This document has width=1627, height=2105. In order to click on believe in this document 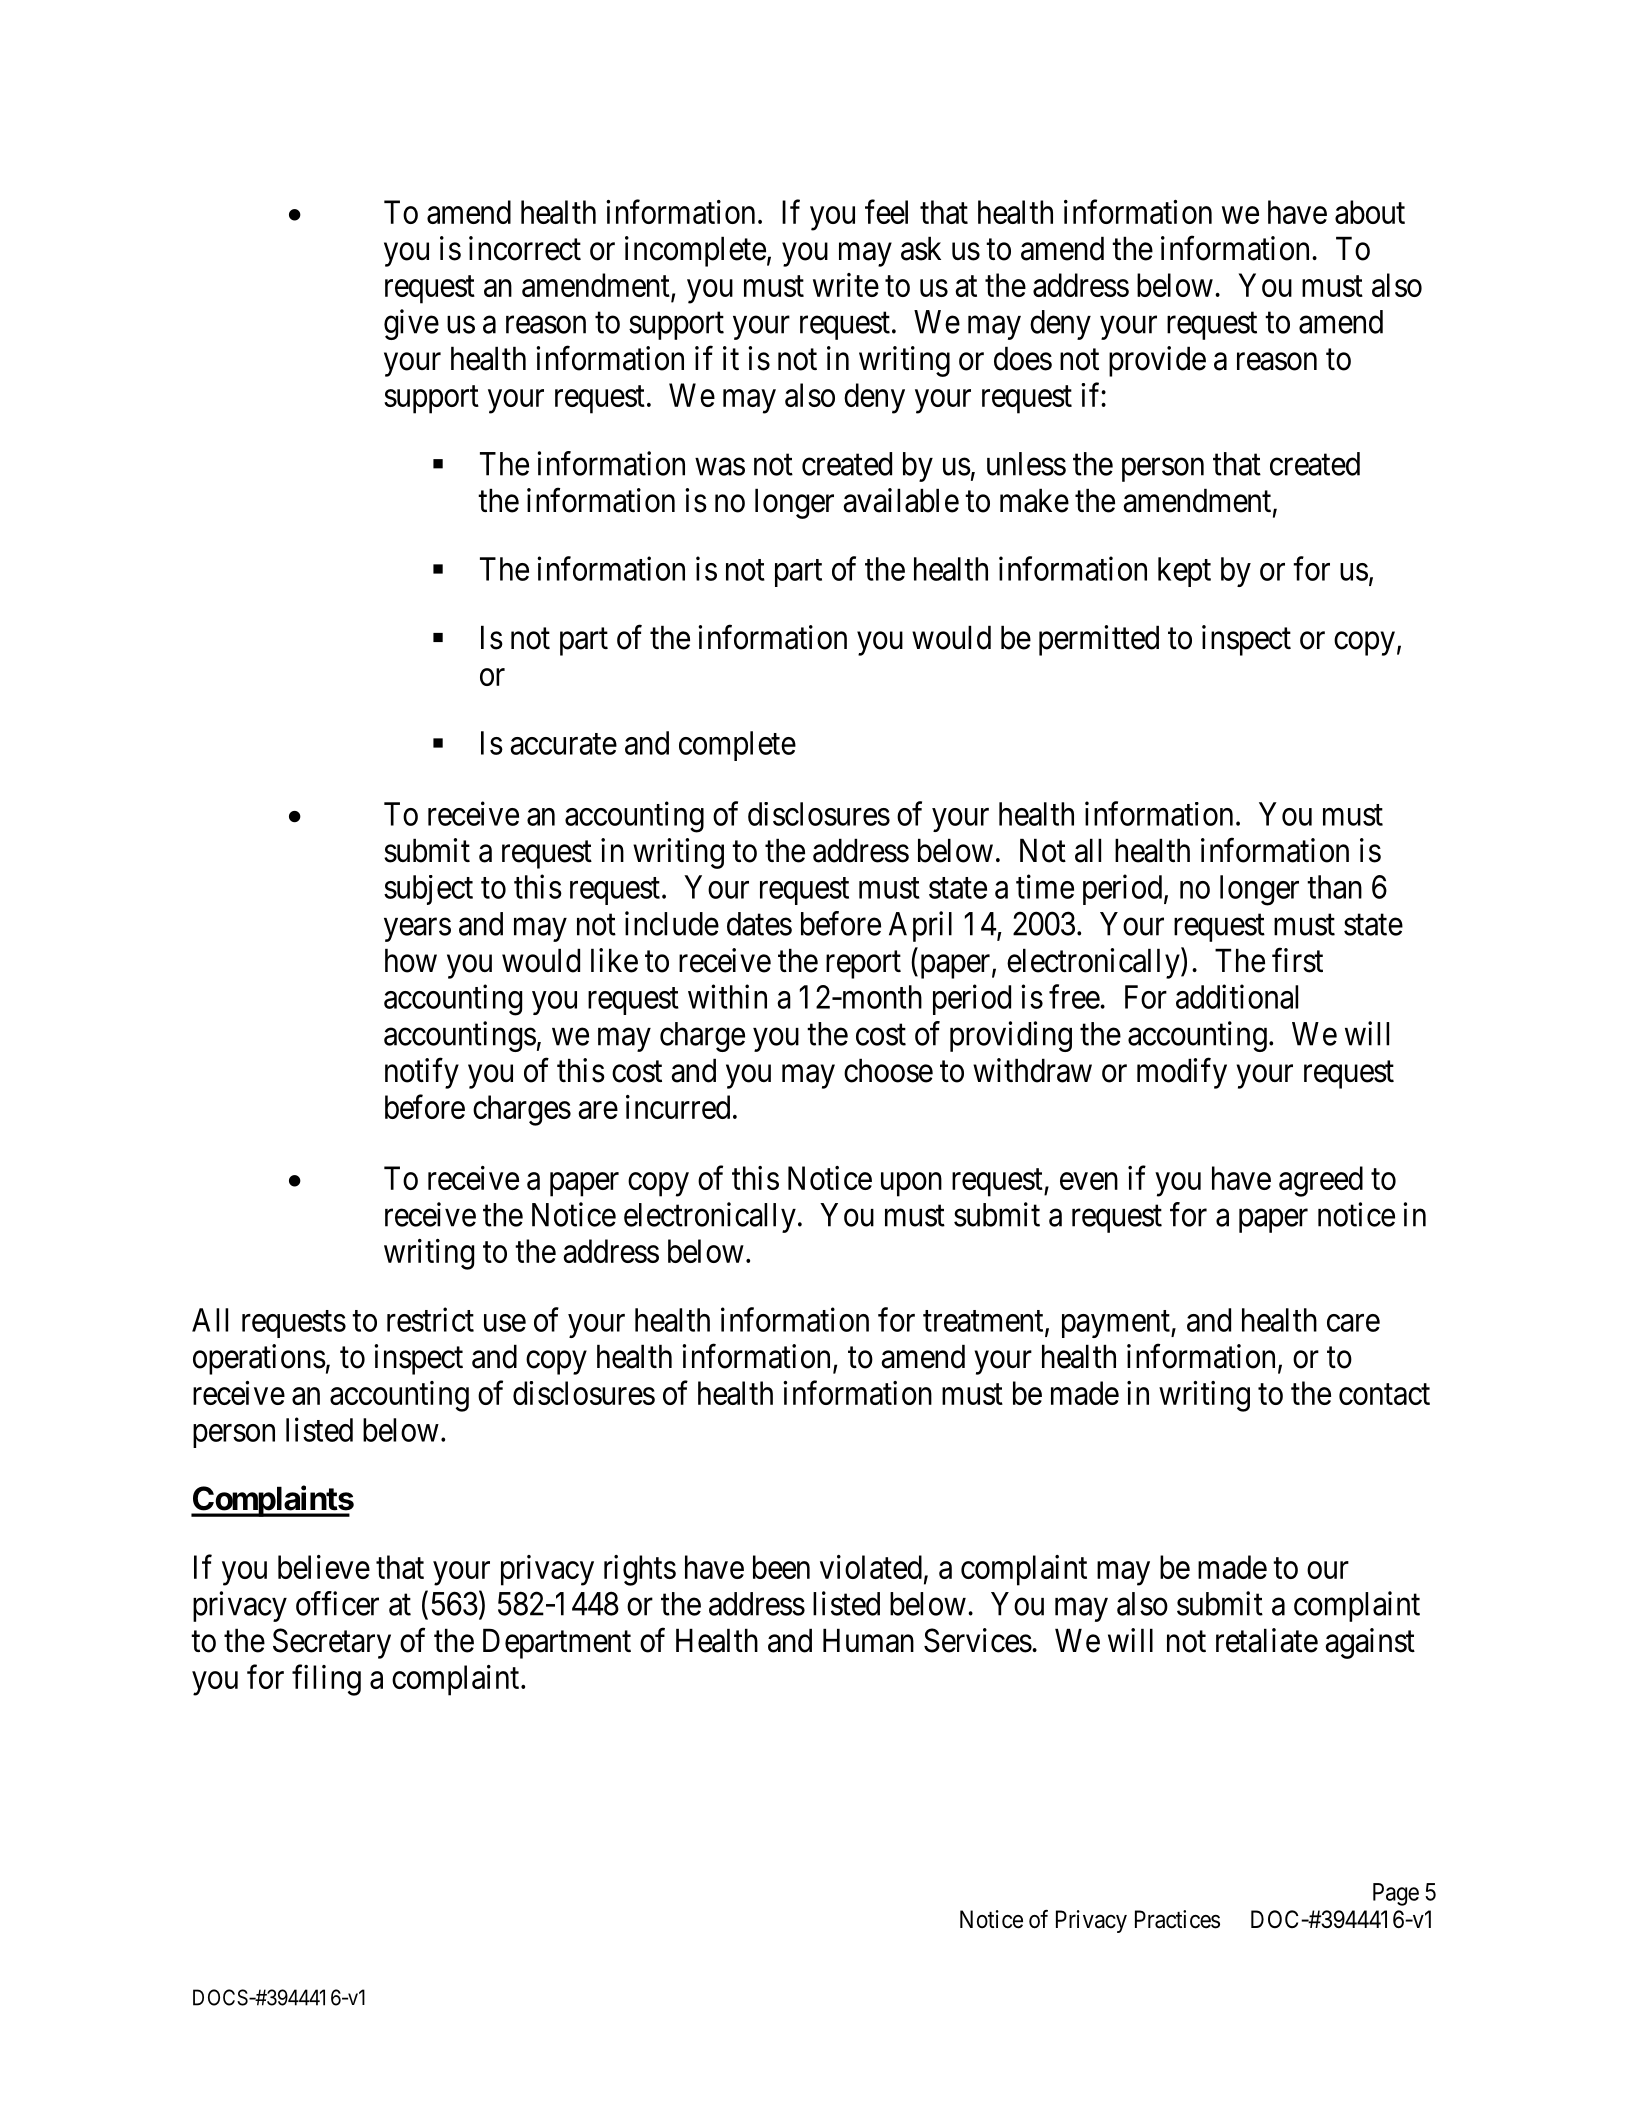, I will do `click(324, 1567)`.
